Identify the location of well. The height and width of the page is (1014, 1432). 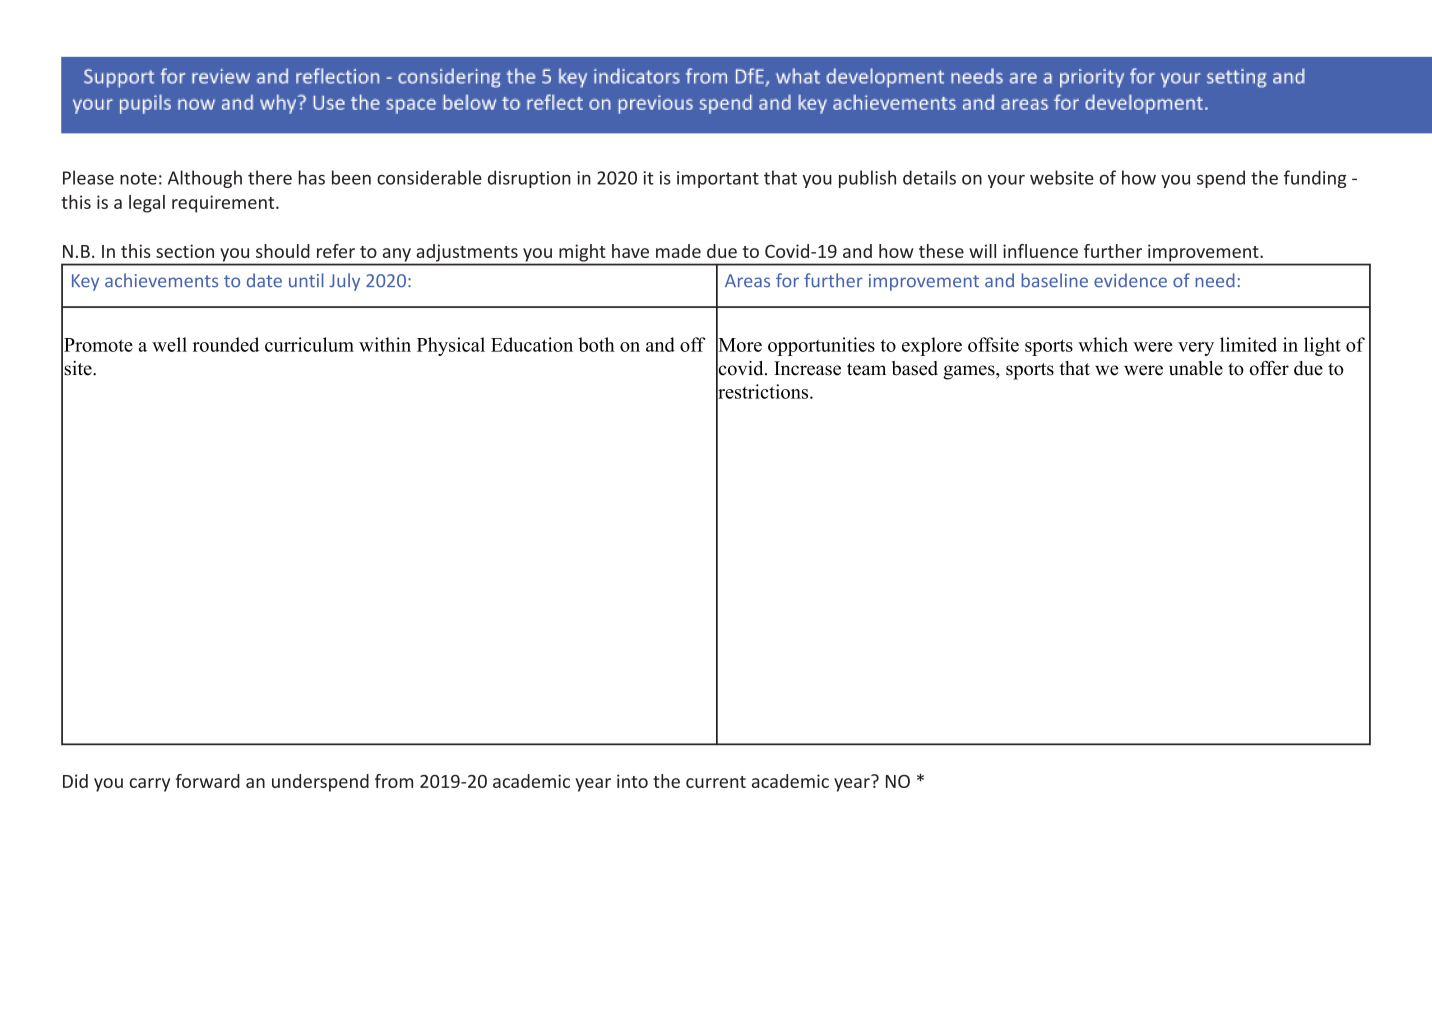
(169, 344).
